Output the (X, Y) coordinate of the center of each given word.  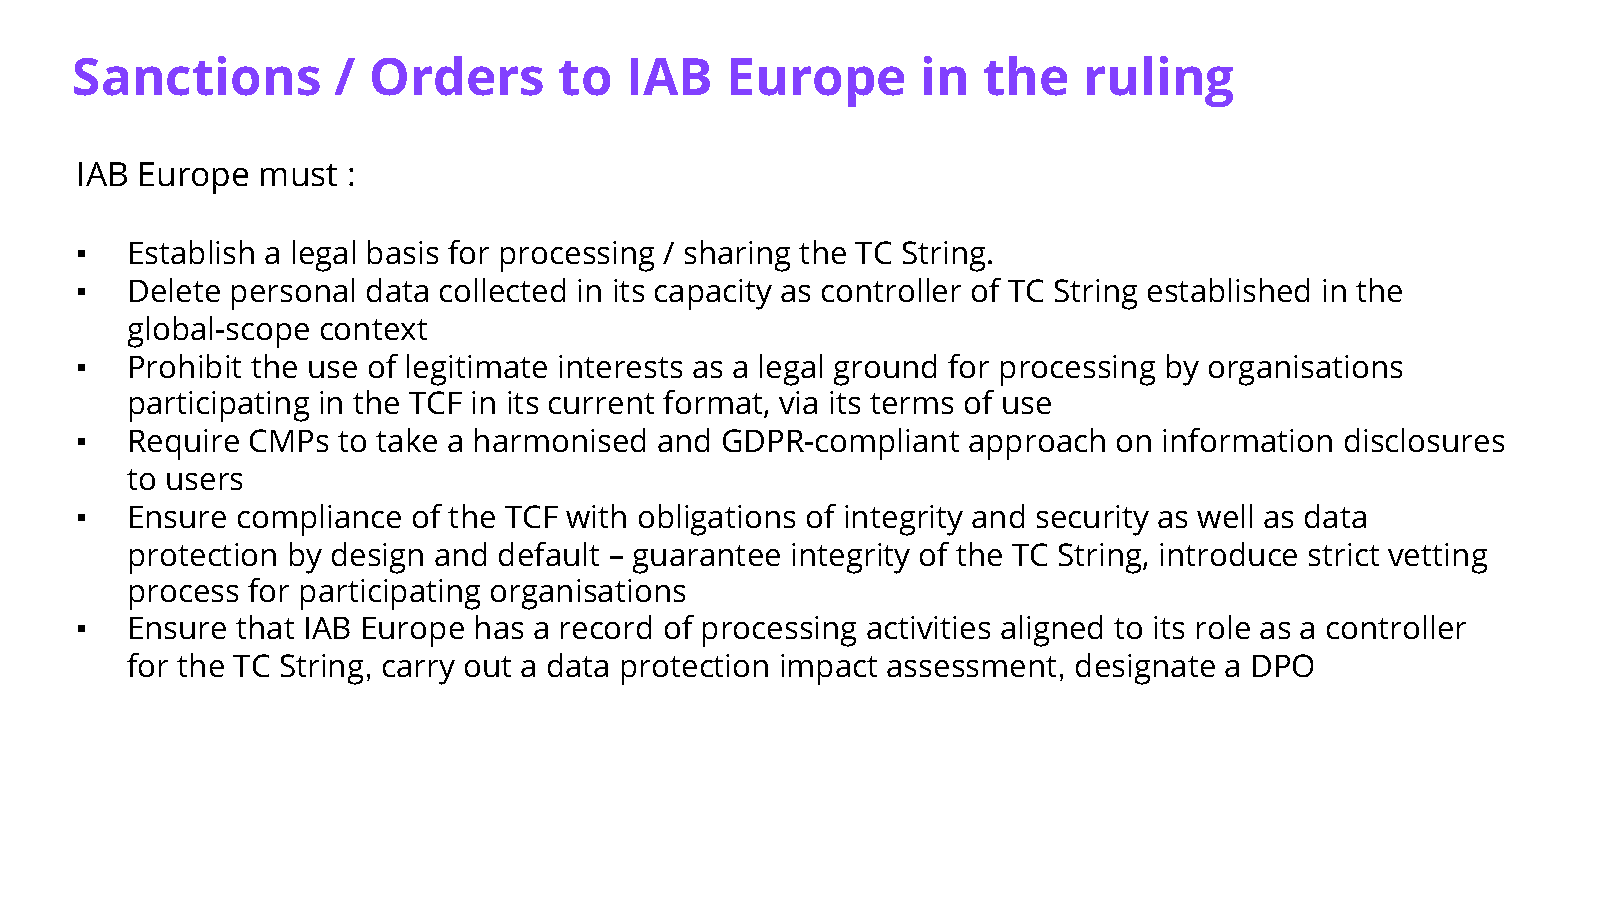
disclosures (1424, 440)
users (204, 481)
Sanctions (197, 76)
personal (293, 294)
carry (419, 672)
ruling (1160, 81)
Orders (457, 76)
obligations (717, 520)
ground (885, 370)
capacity (713, 294)
